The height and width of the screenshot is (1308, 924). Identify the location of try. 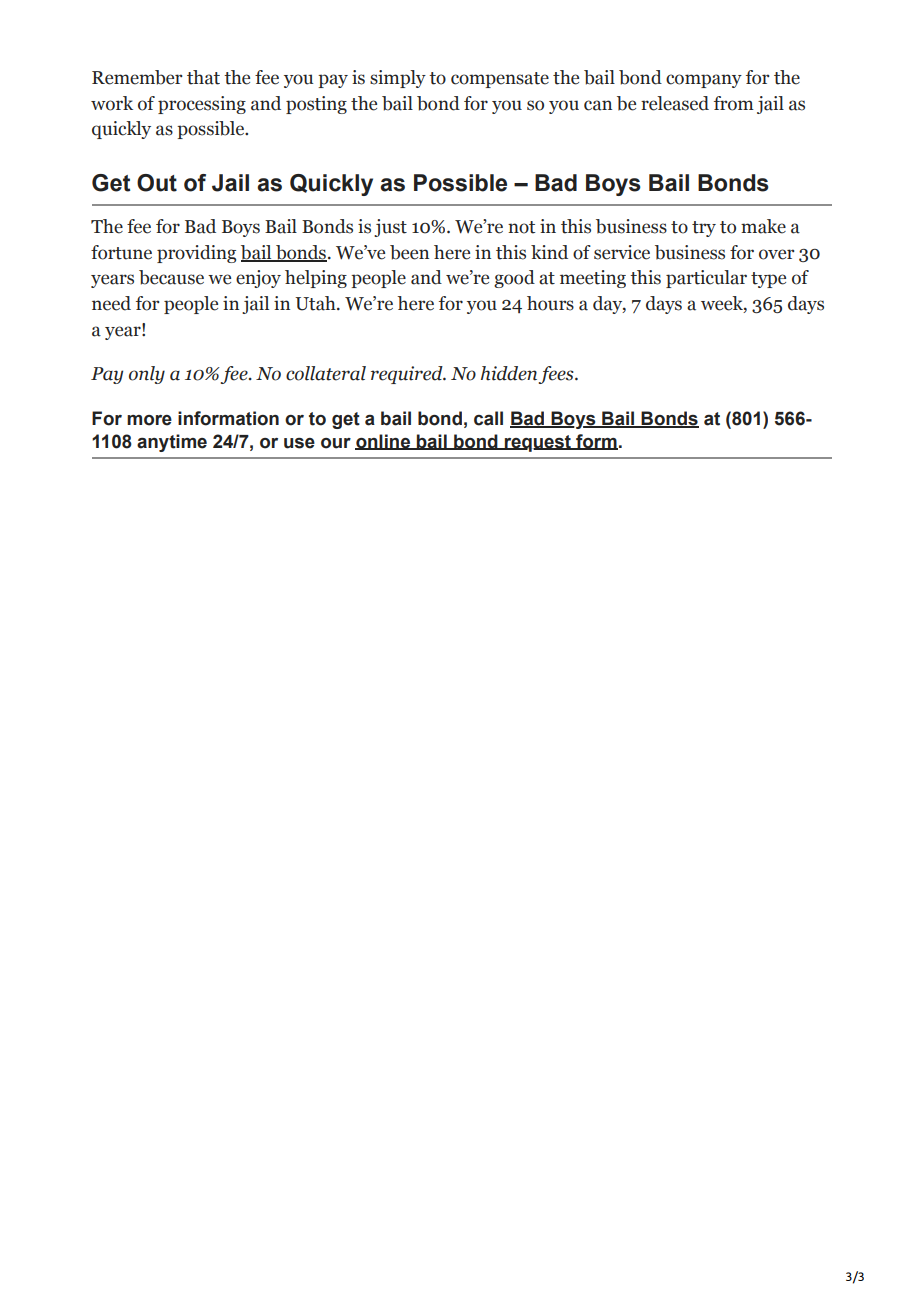
(704, 229).
